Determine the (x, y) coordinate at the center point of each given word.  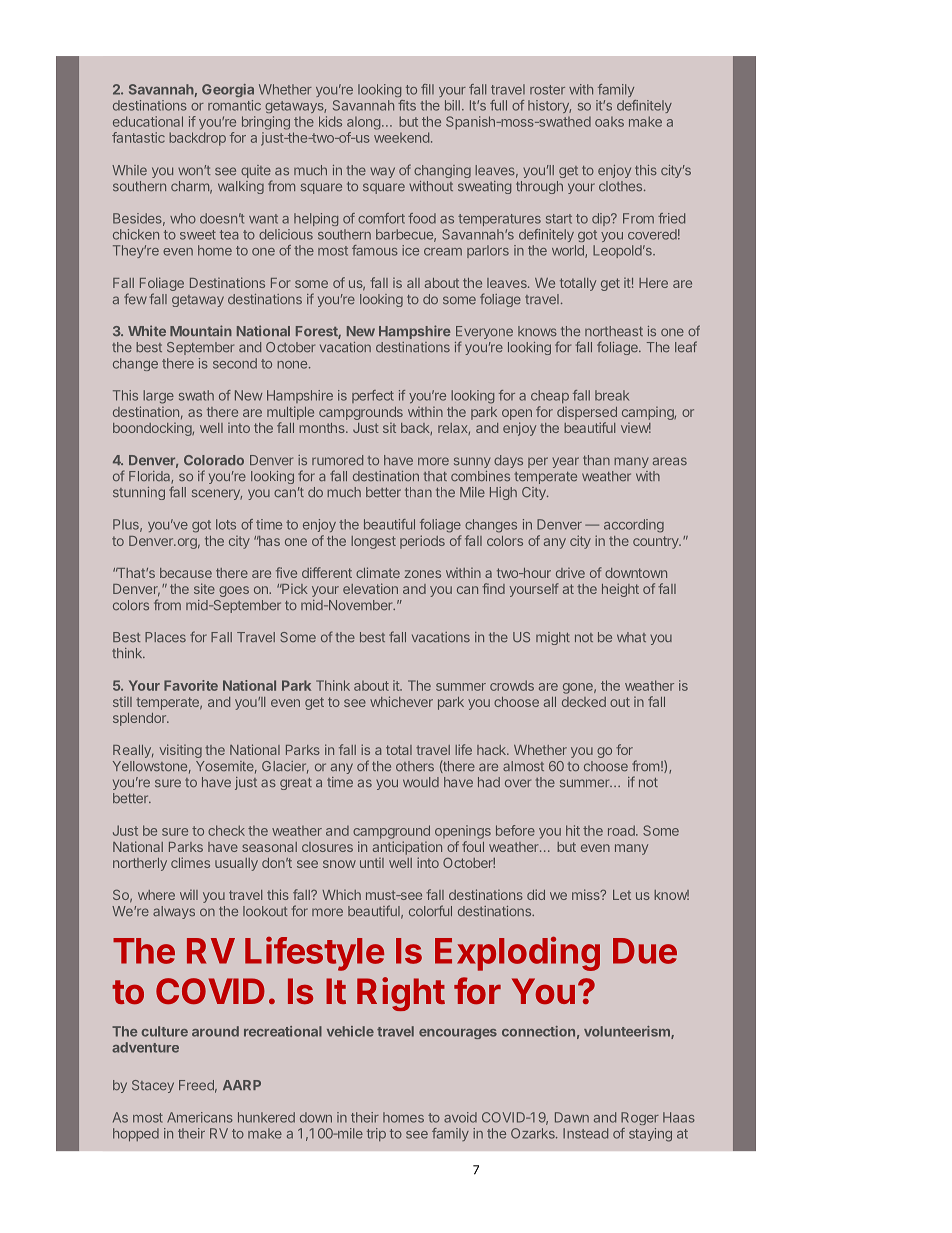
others (415, 766)
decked (584, 702)
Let (622, 895)
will (189, 894)
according (634, 526)
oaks (609, 122)
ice (410, 250)
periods (422, 542)
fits (407, 105)
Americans (200, 1117)
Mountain (201, 330)
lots (226, 524)
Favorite (191, 685)
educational (148, 121)
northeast (614, 331)
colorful (430, 911)
